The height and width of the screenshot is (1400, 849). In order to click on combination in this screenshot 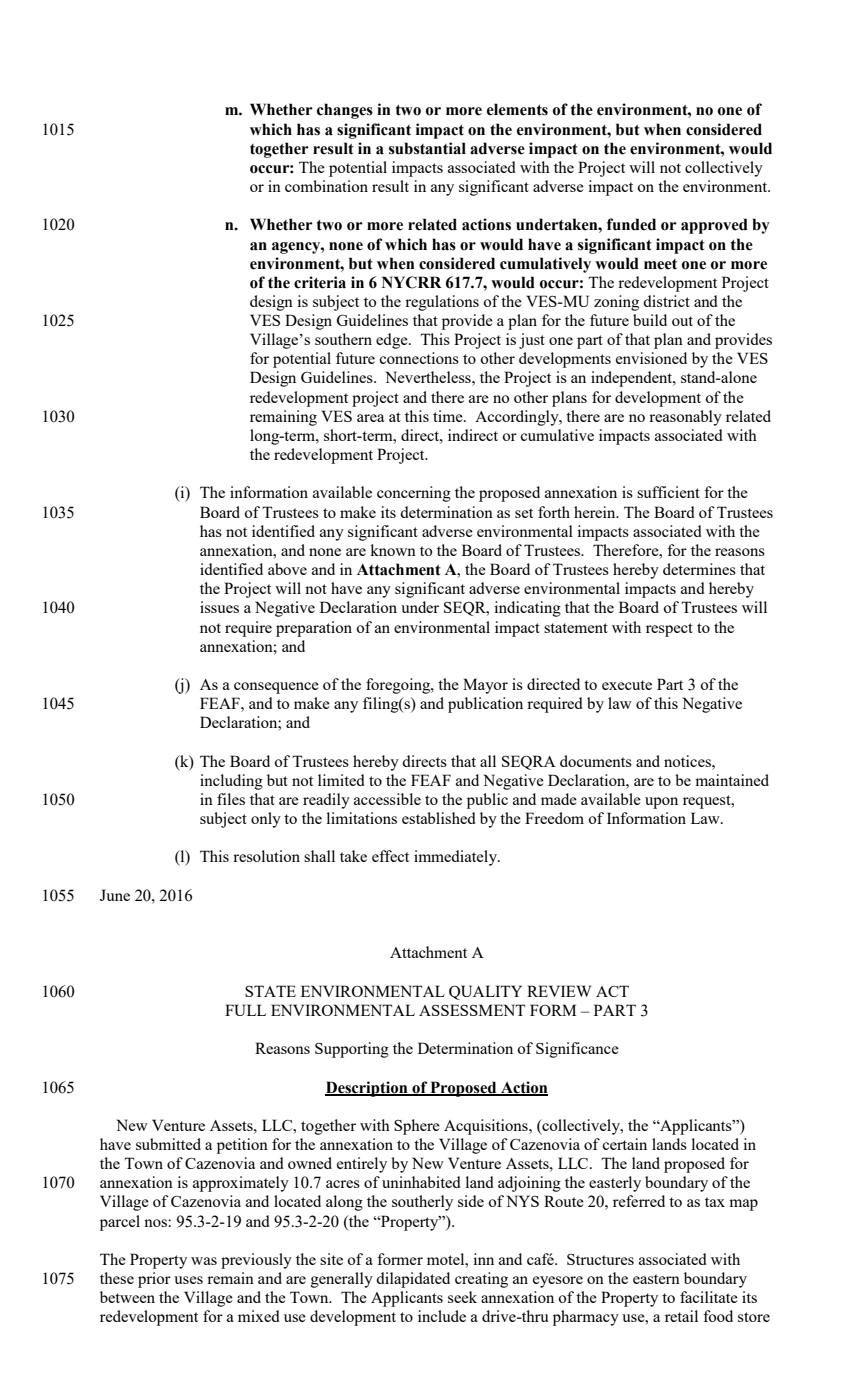, I will do `click(326, 186)`.
